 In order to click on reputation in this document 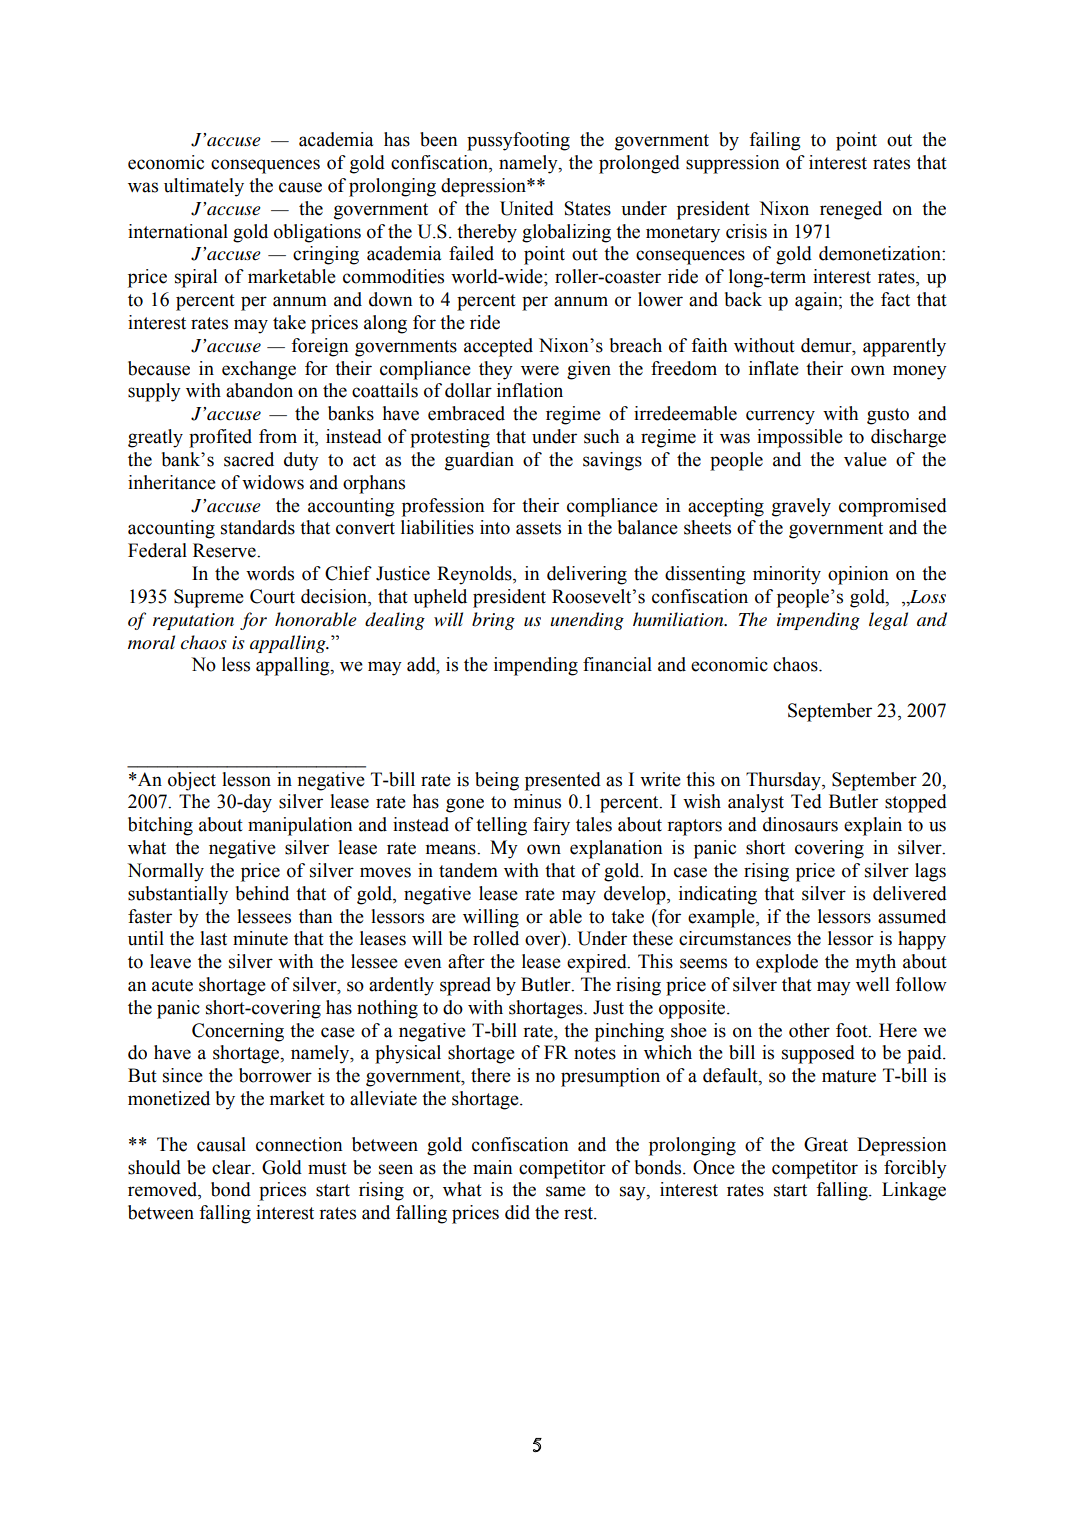, I will do `click(193, 621)`.
